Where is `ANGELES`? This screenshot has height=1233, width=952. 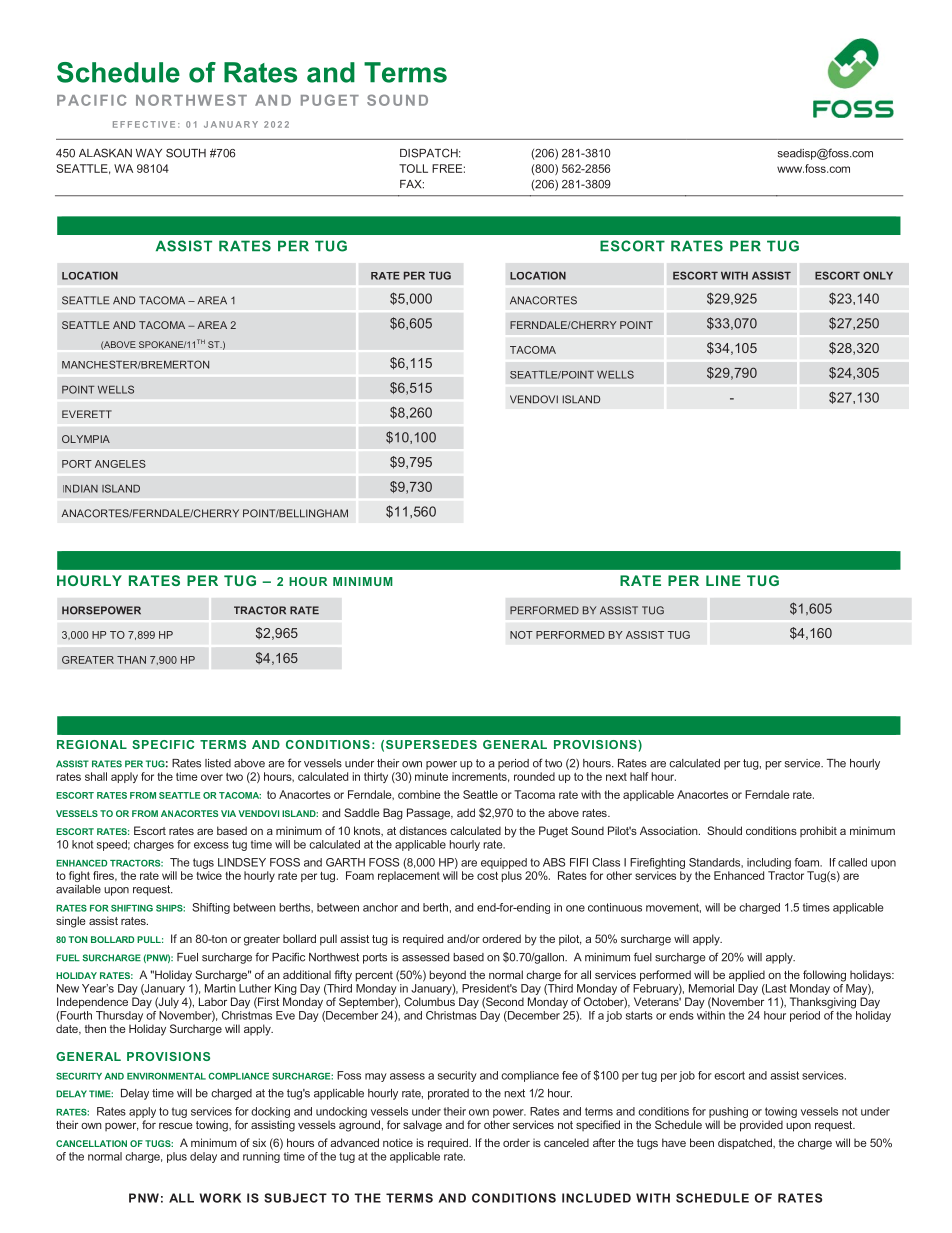
ANGELES is located at coordinates (120, 464).
